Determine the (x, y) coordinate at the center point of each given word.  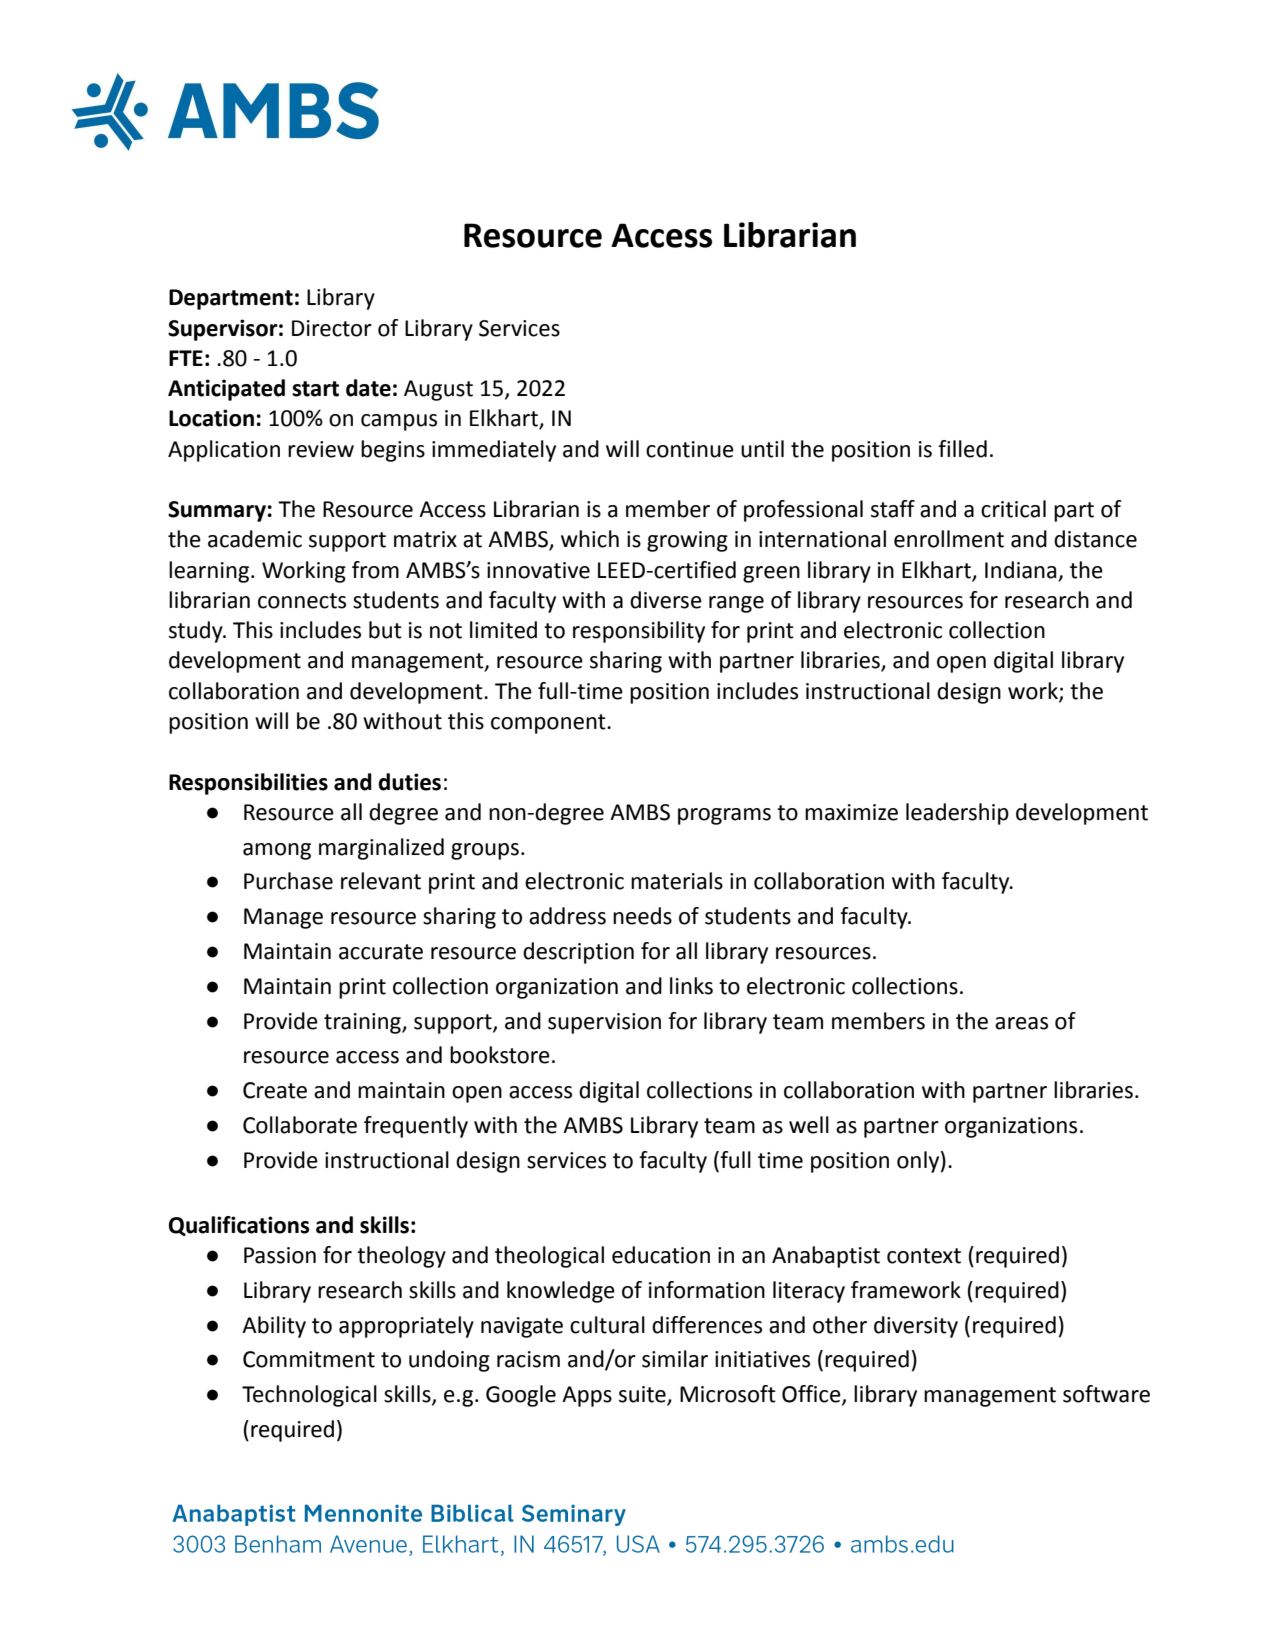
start (315, 389)
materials (677, 881)
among (277, 851)
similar (675, 1359)
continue (690, 449)
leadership (957, 814)
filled (962, 449)
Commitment (309, 1359)
